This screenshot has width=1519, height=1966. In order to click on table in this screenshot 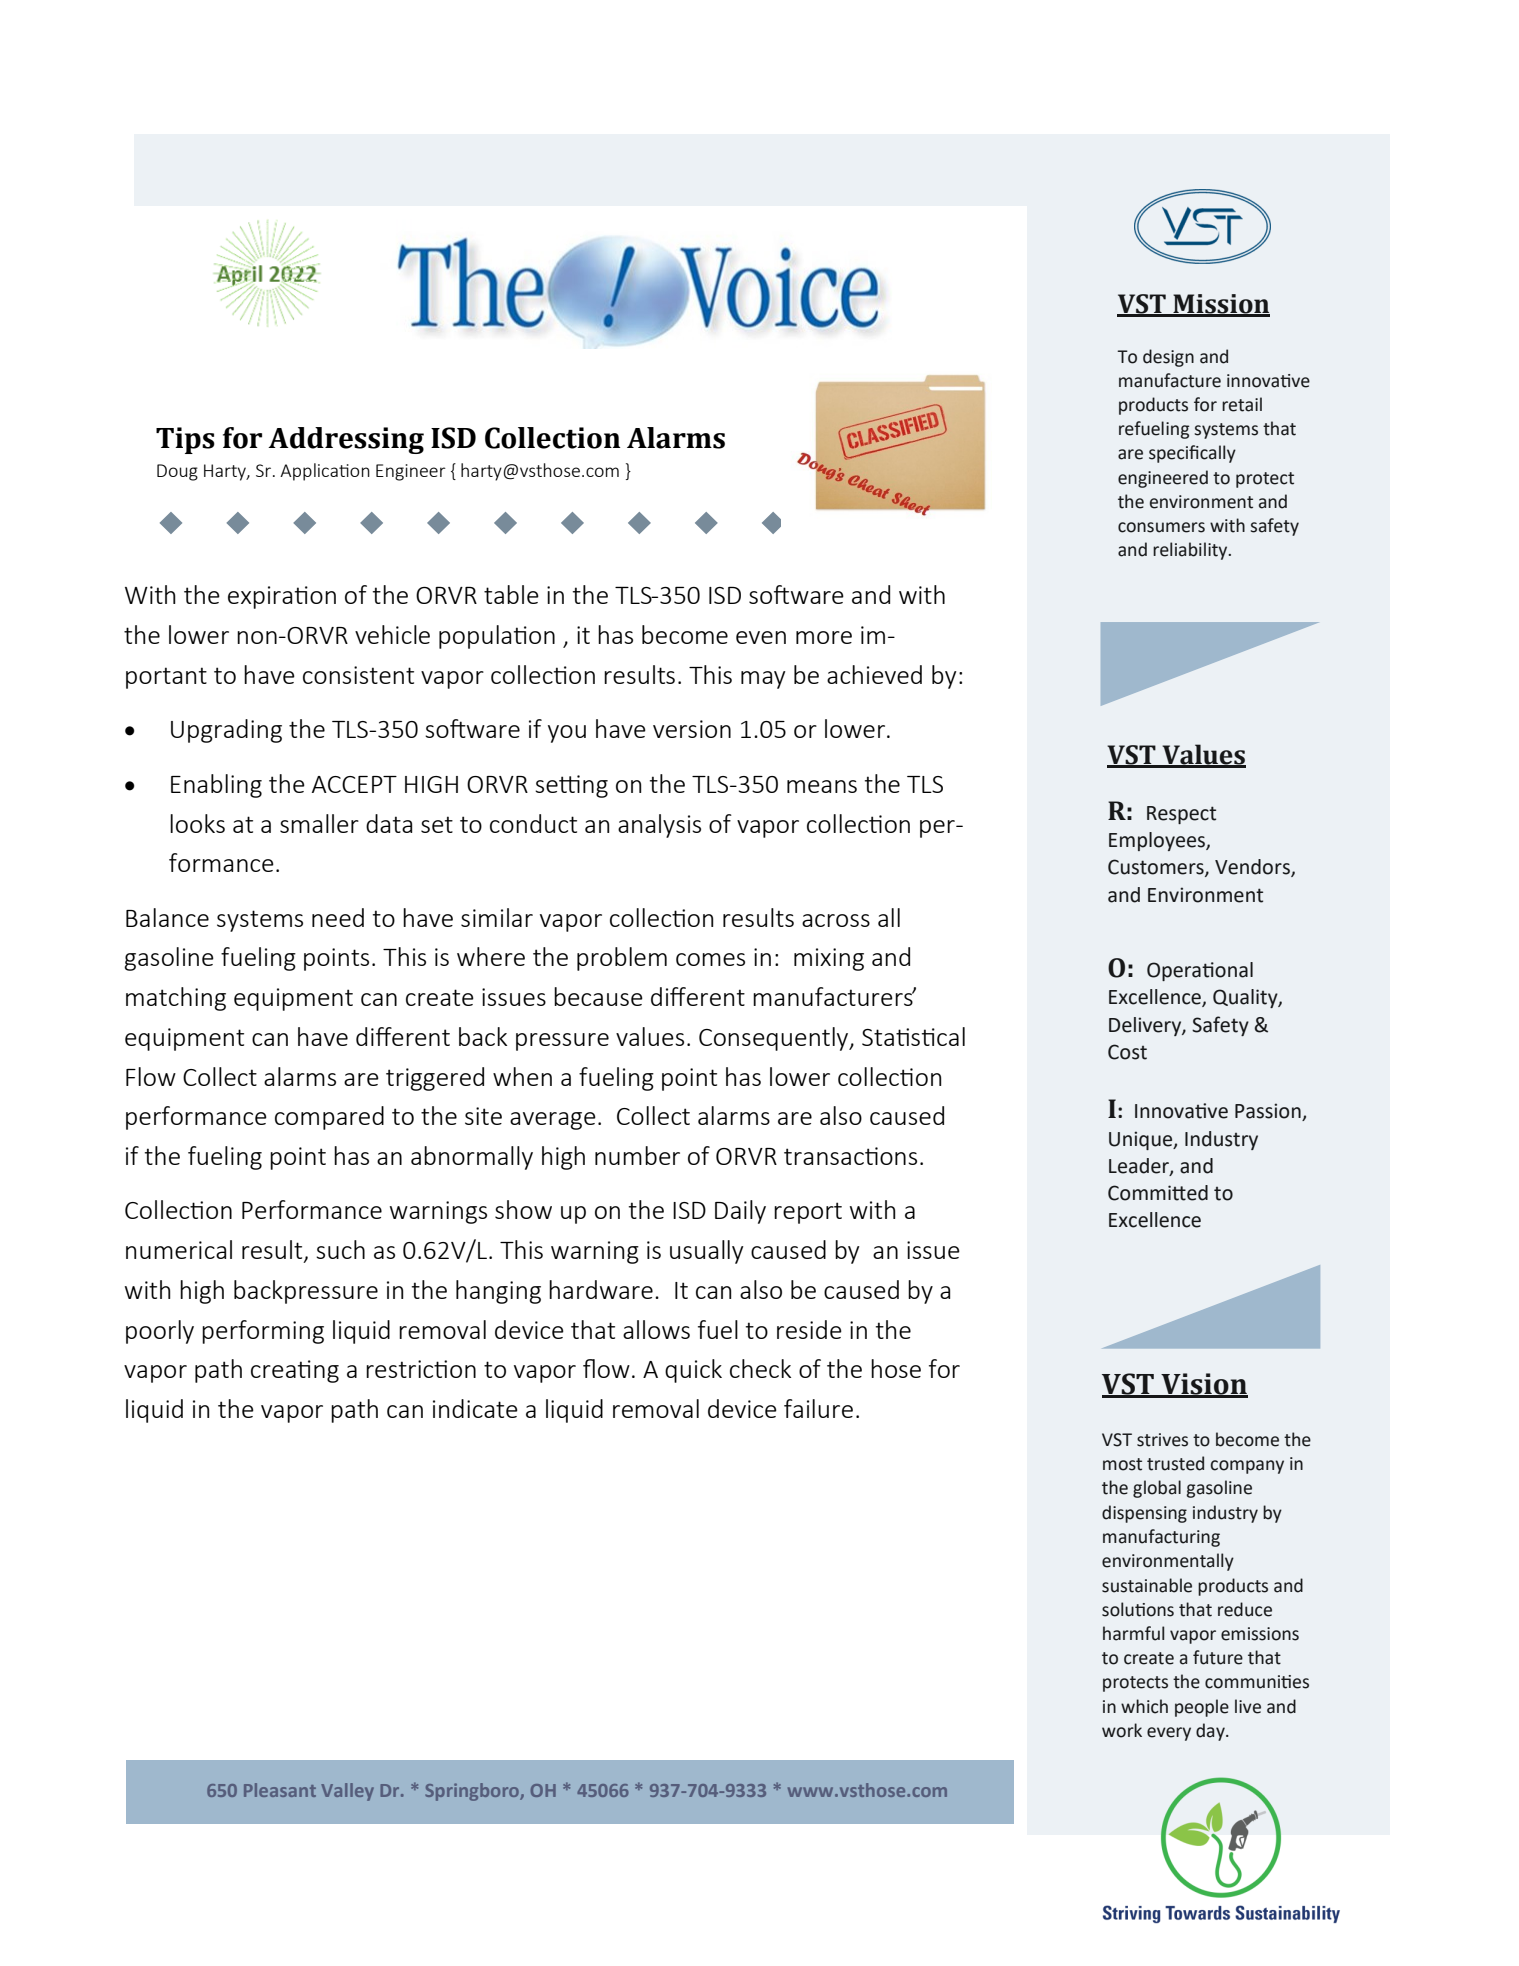, I will do `click(511, 594)`.
